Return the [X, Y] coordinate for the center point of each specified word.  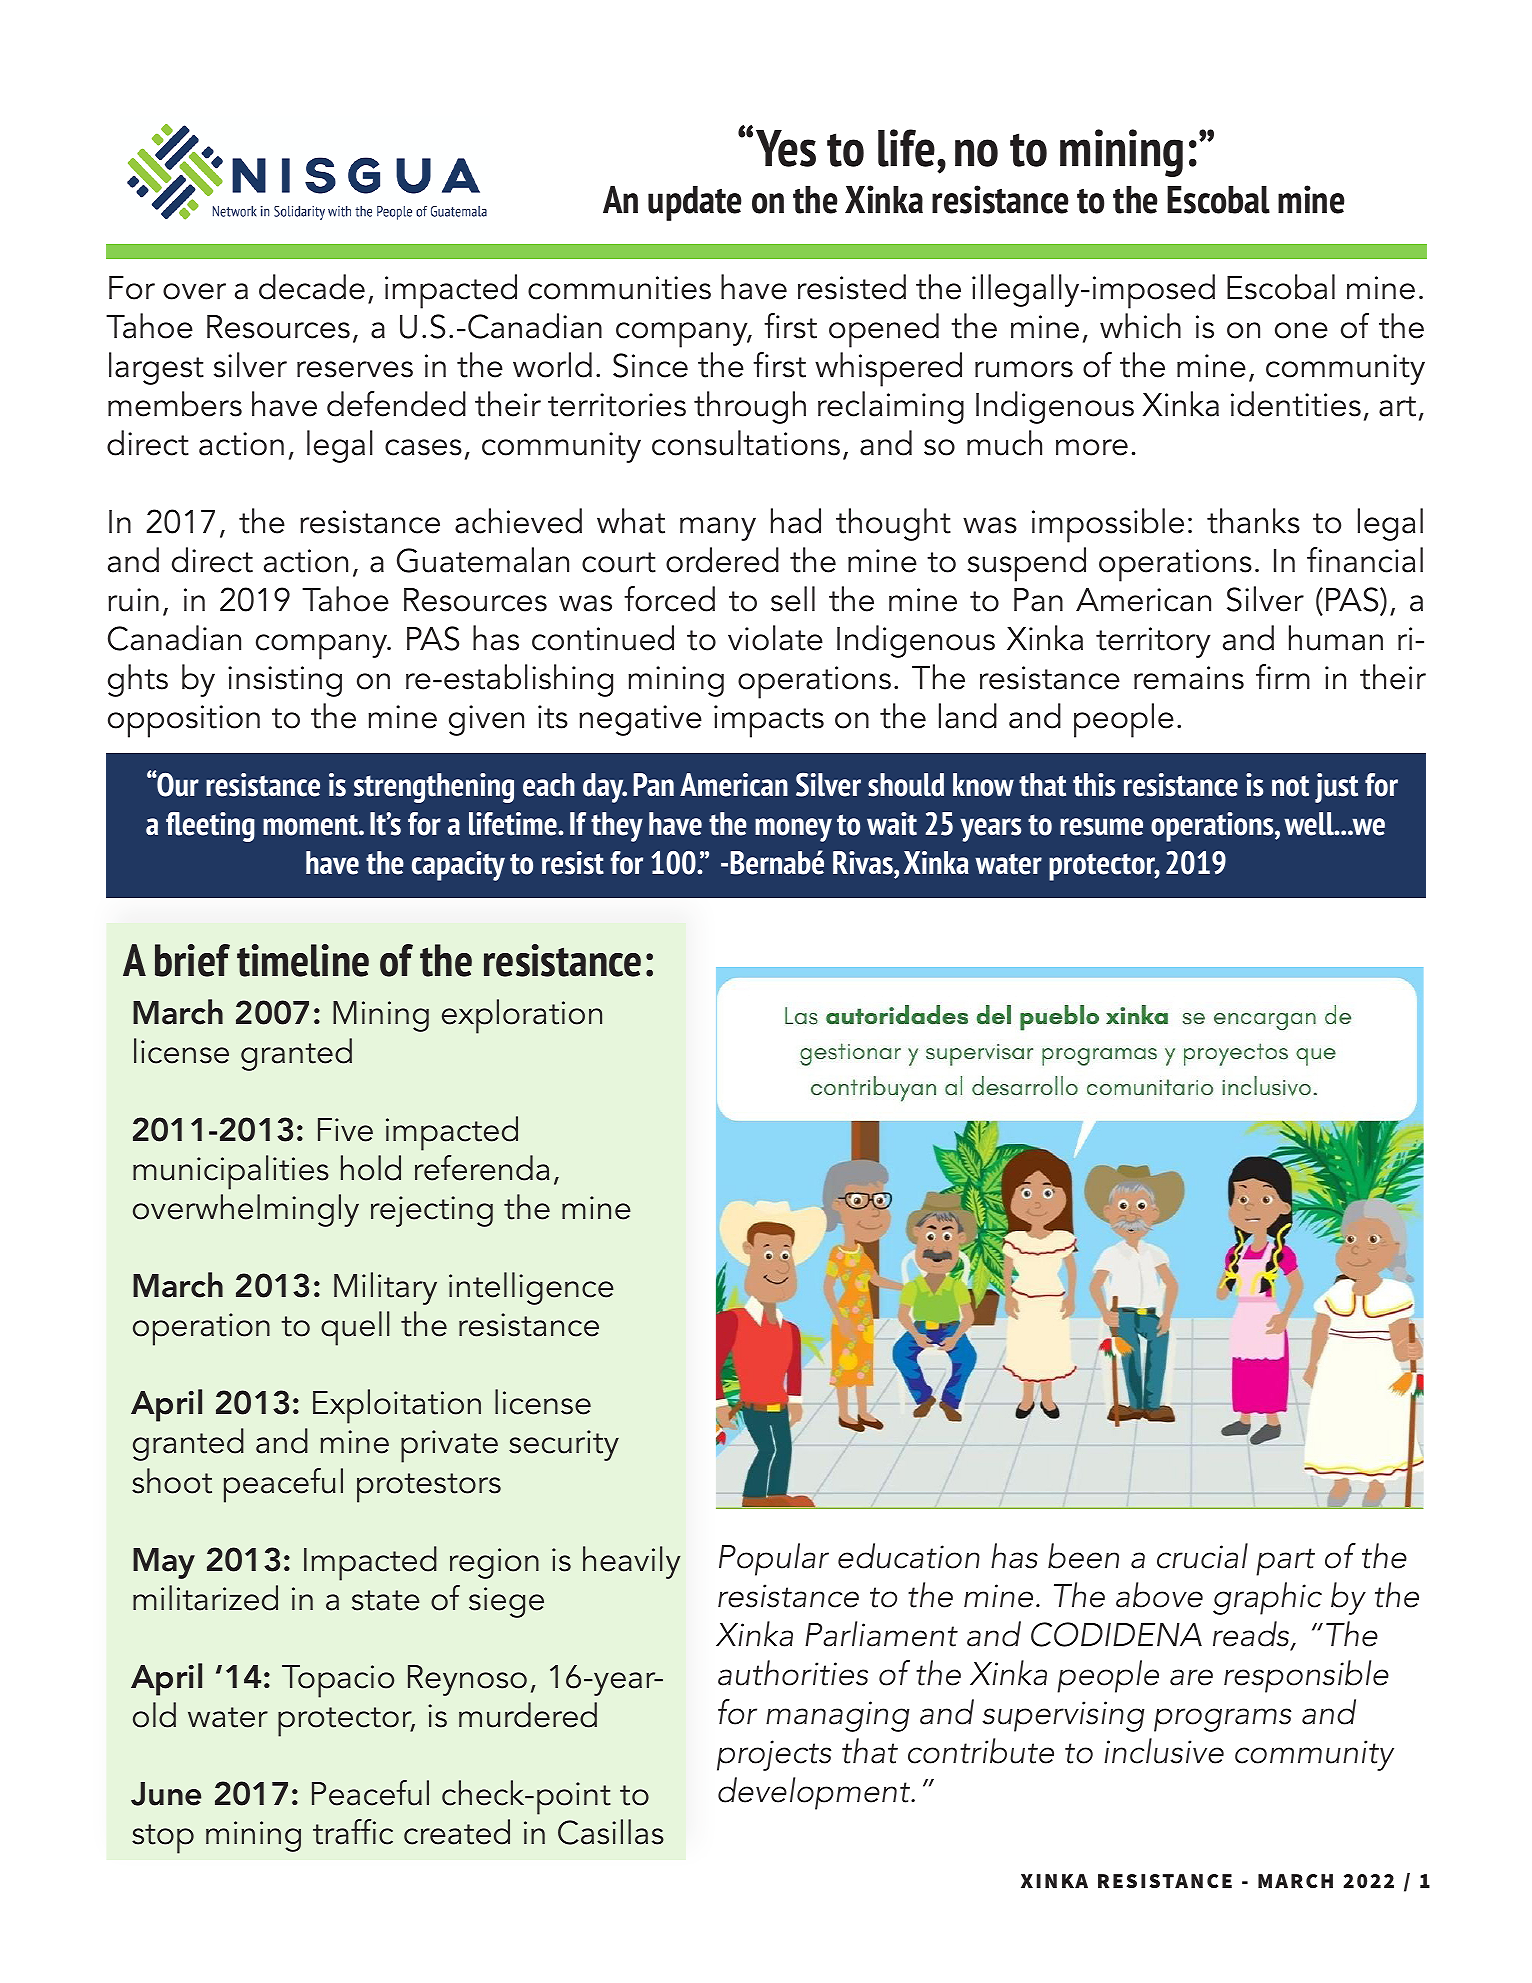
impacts [769, 721]
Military [385, 1288]
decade [312, 287]
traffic [353, 1832]
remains [1189, 678]
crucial [1202, 1556]
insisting [285, 681]
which [1140, 326]
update [695, 203]
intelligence [531, 1288]
